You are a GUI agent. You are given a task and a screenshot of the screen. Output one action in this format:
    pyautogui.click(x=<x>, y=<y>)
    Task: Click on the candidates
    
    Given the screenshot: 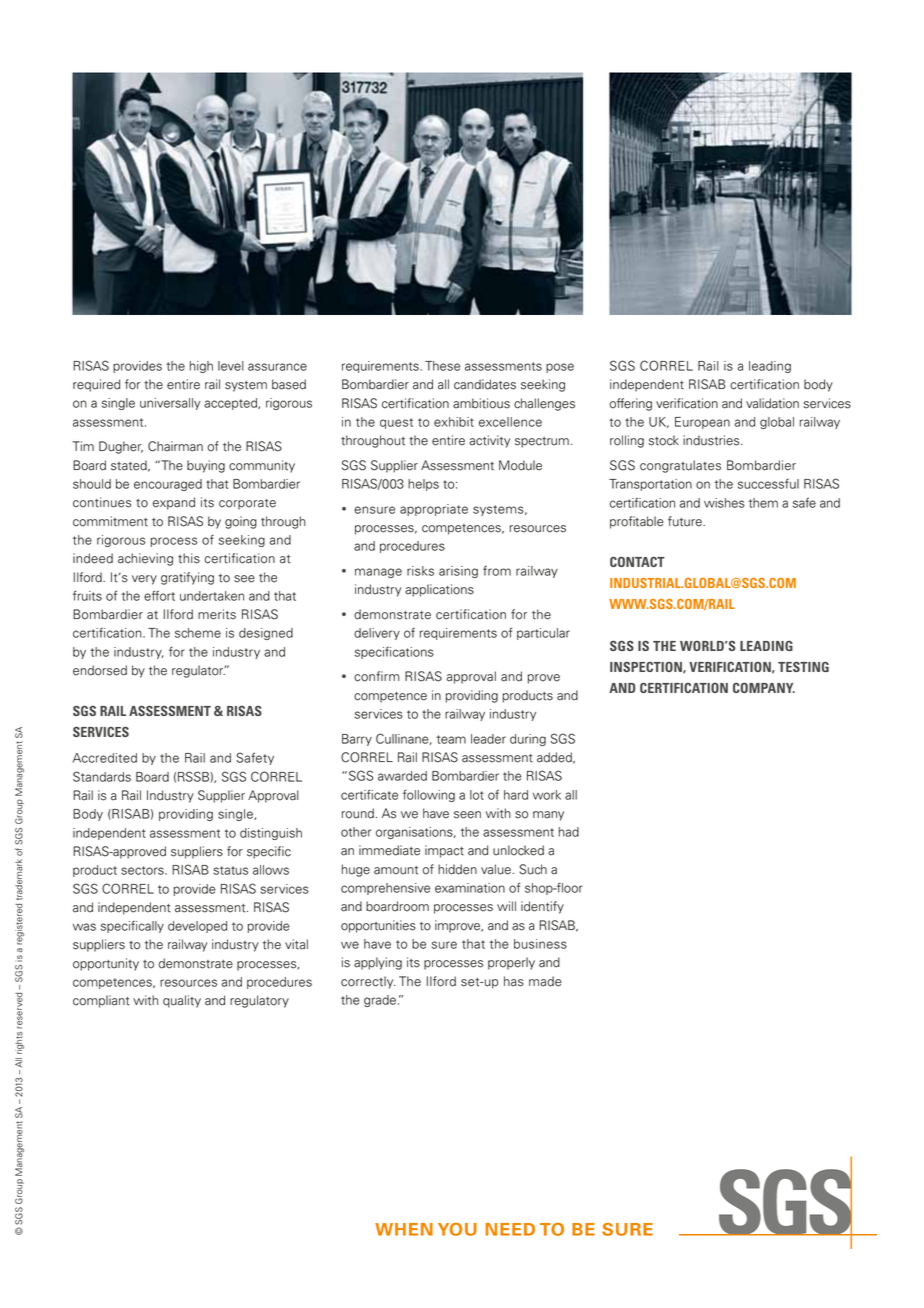 What is the action you would take?
    pyautogui.click(x=485, y=384)
